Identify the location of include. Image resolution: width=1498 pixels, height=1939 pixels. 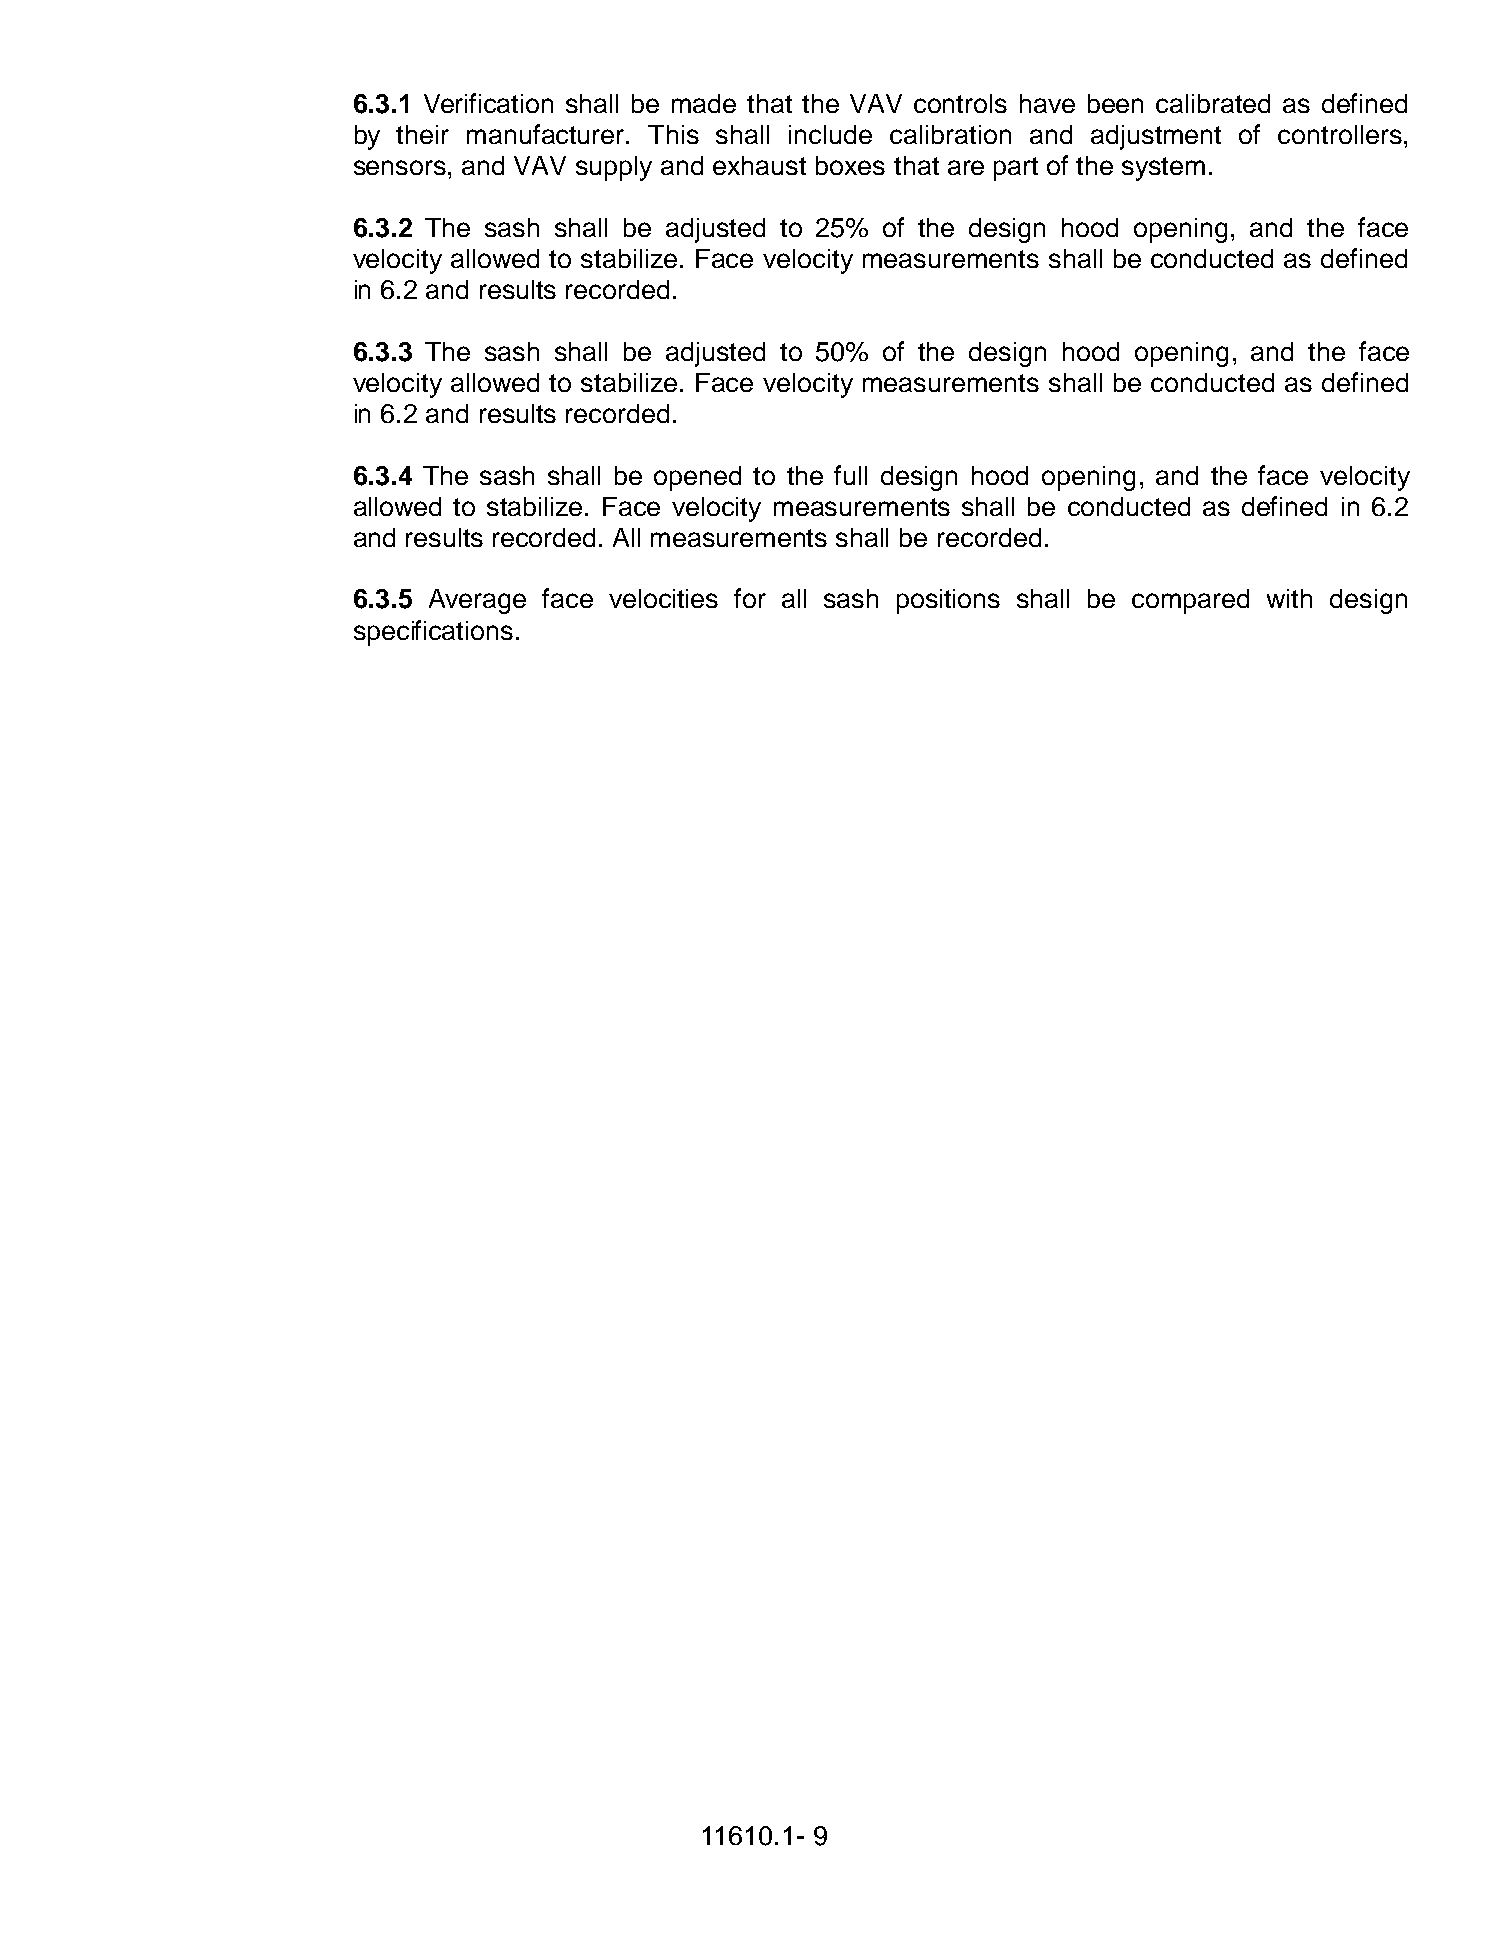
(830, 134).
